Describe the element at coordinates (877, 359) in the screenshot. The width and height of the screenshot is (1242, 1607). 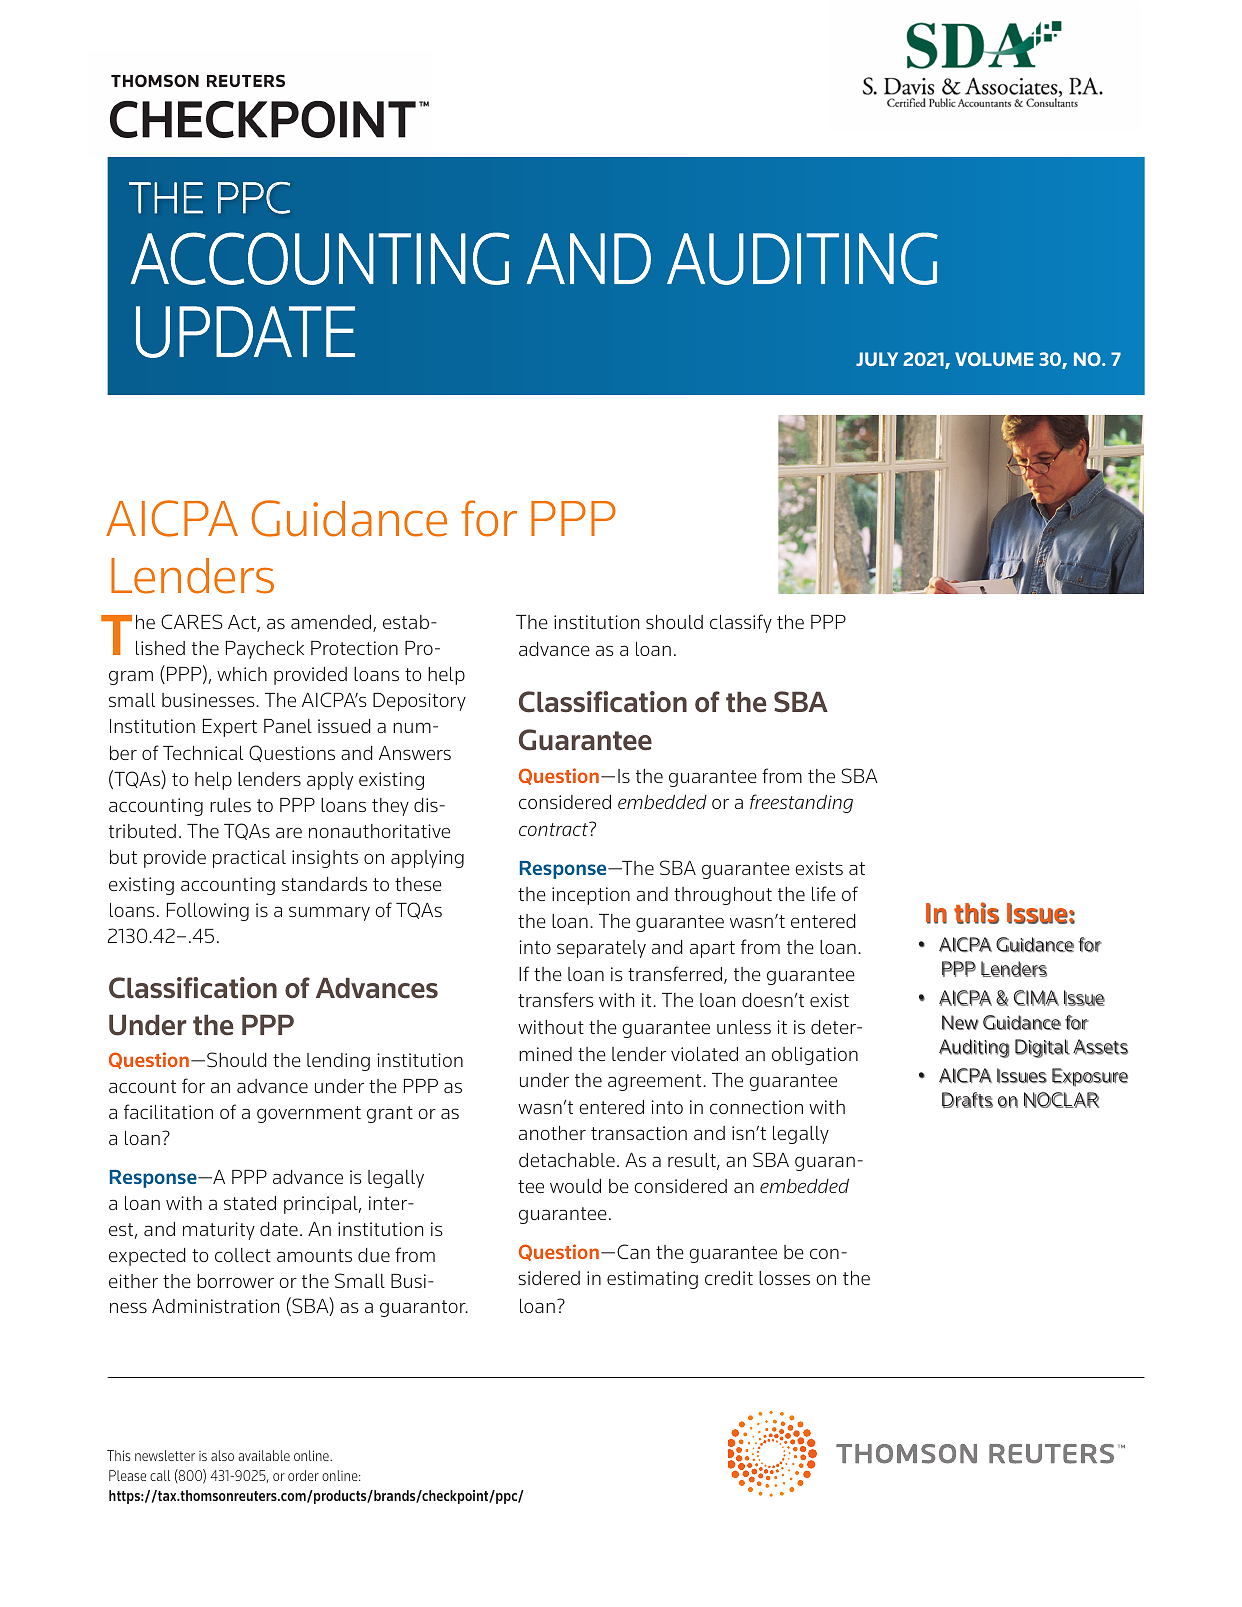
I see `JULY` at that location.
